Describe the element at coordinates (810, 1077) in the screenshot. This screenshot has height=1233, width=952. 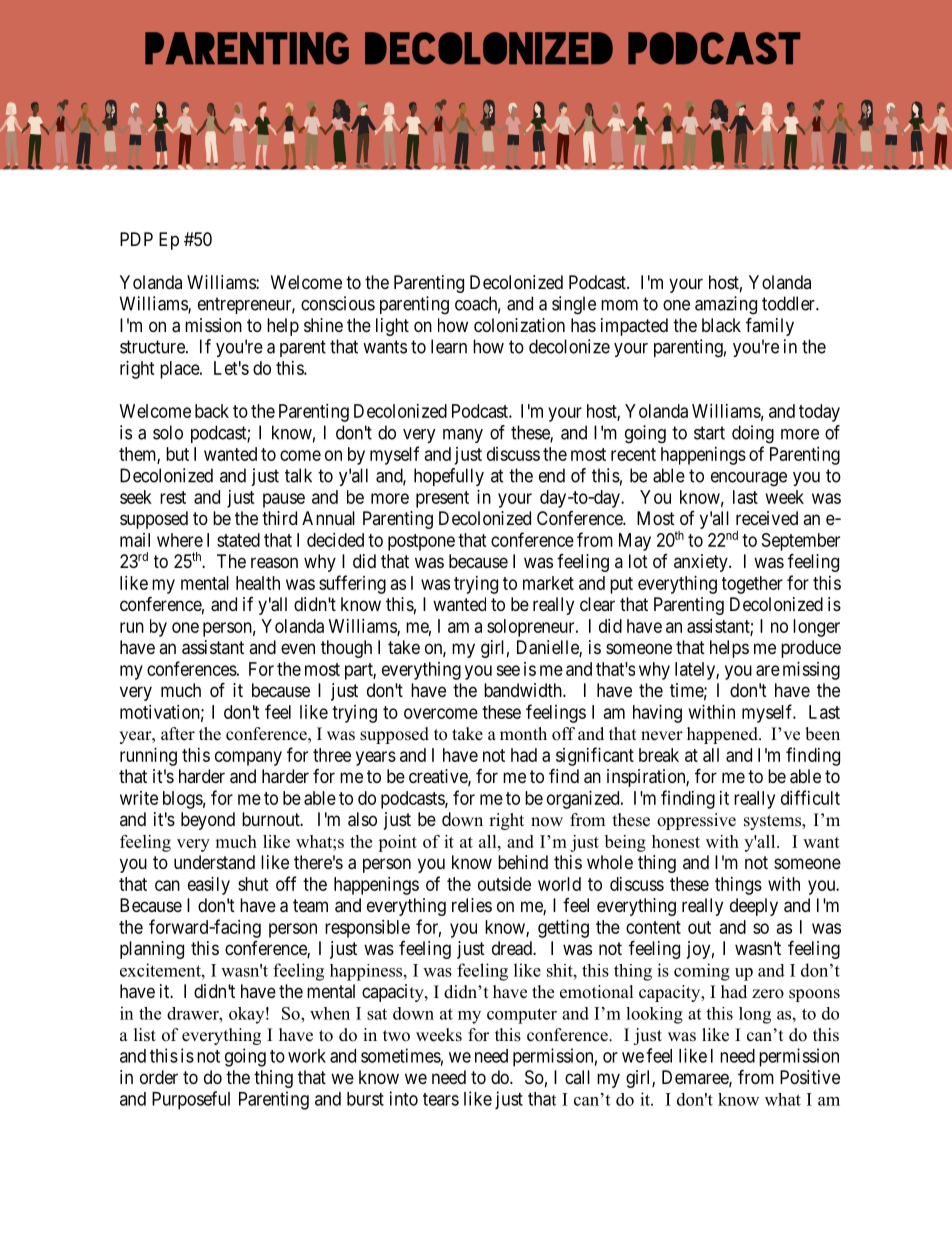
I see `Positive` at that location.
